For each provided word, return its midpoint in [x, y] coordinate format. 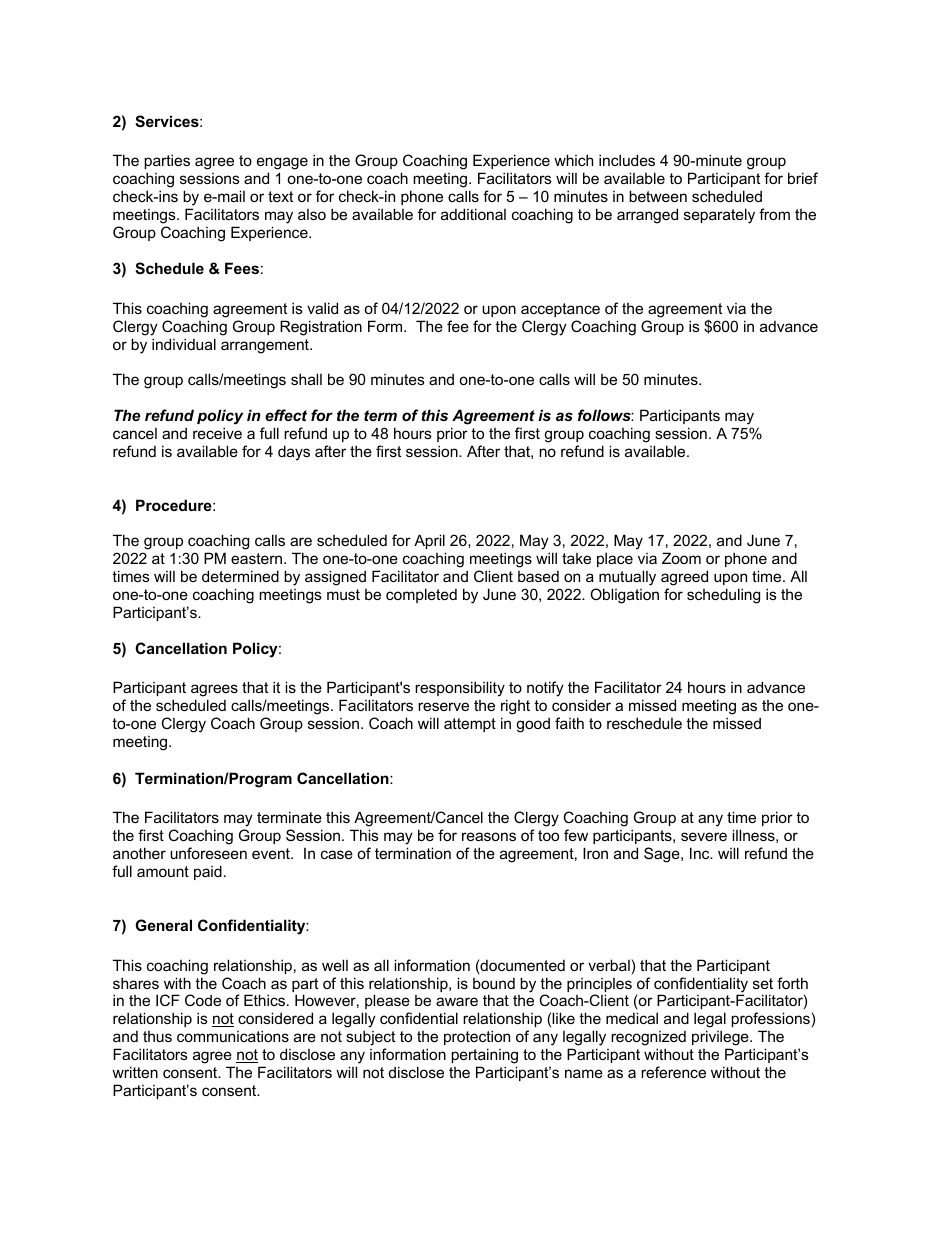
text [280, 196]
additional [473, 214]
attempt [470, 725]
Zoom [681, 558]
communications [233, 1036]
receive [217, 433]
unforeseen [208, 853]
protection [477, 1037]
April [430, 543]
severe [704, 836]
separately [719, 216]
